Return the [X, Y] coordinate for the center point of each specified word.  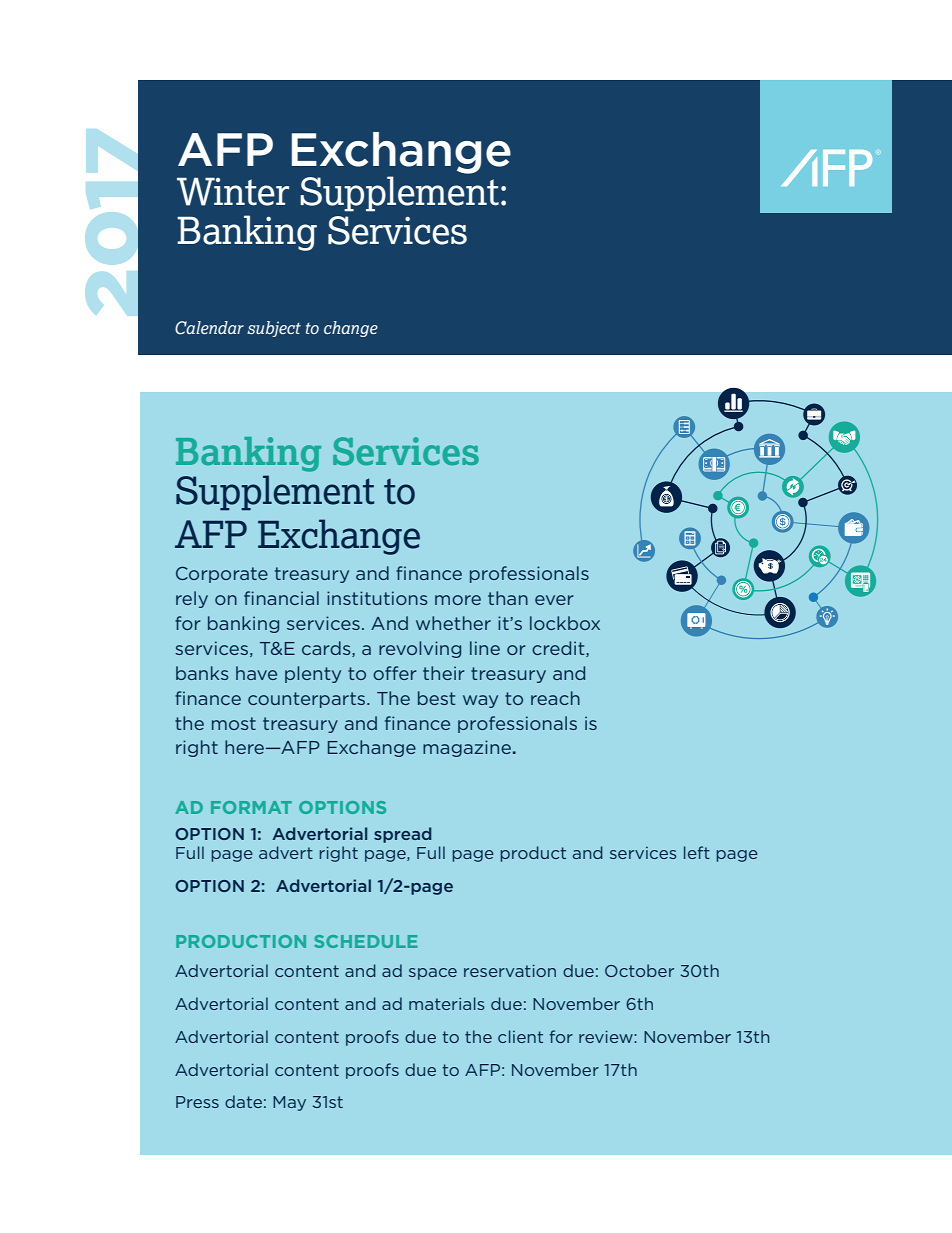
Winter [233, 191]
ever [554, 600]
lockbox [565, 623]
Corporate [222, 574]
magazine [467, 748]
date [243, 1101]
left [697, 852]
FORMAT [251, 807]
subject [274, 329]
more [458, 600]
